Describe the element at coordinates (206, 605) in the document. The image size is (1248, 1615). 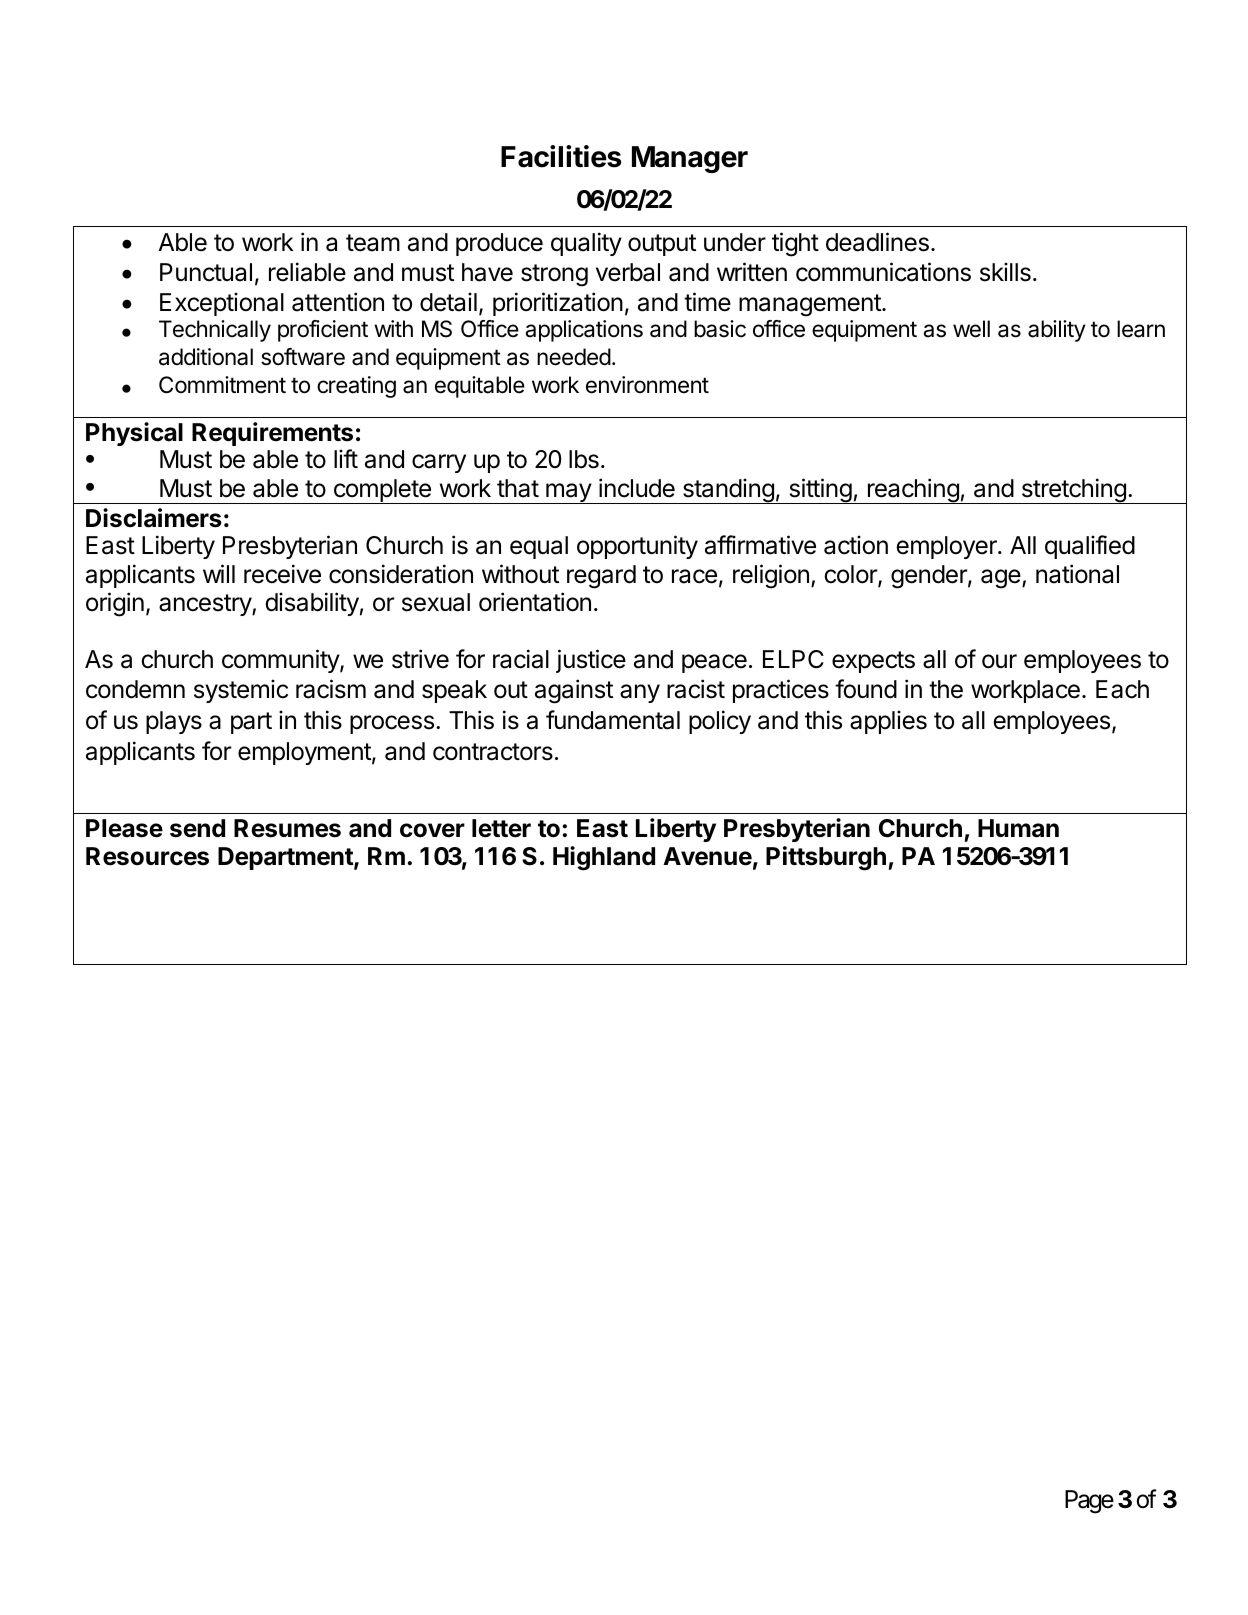
I see `ancestry` at that location.
